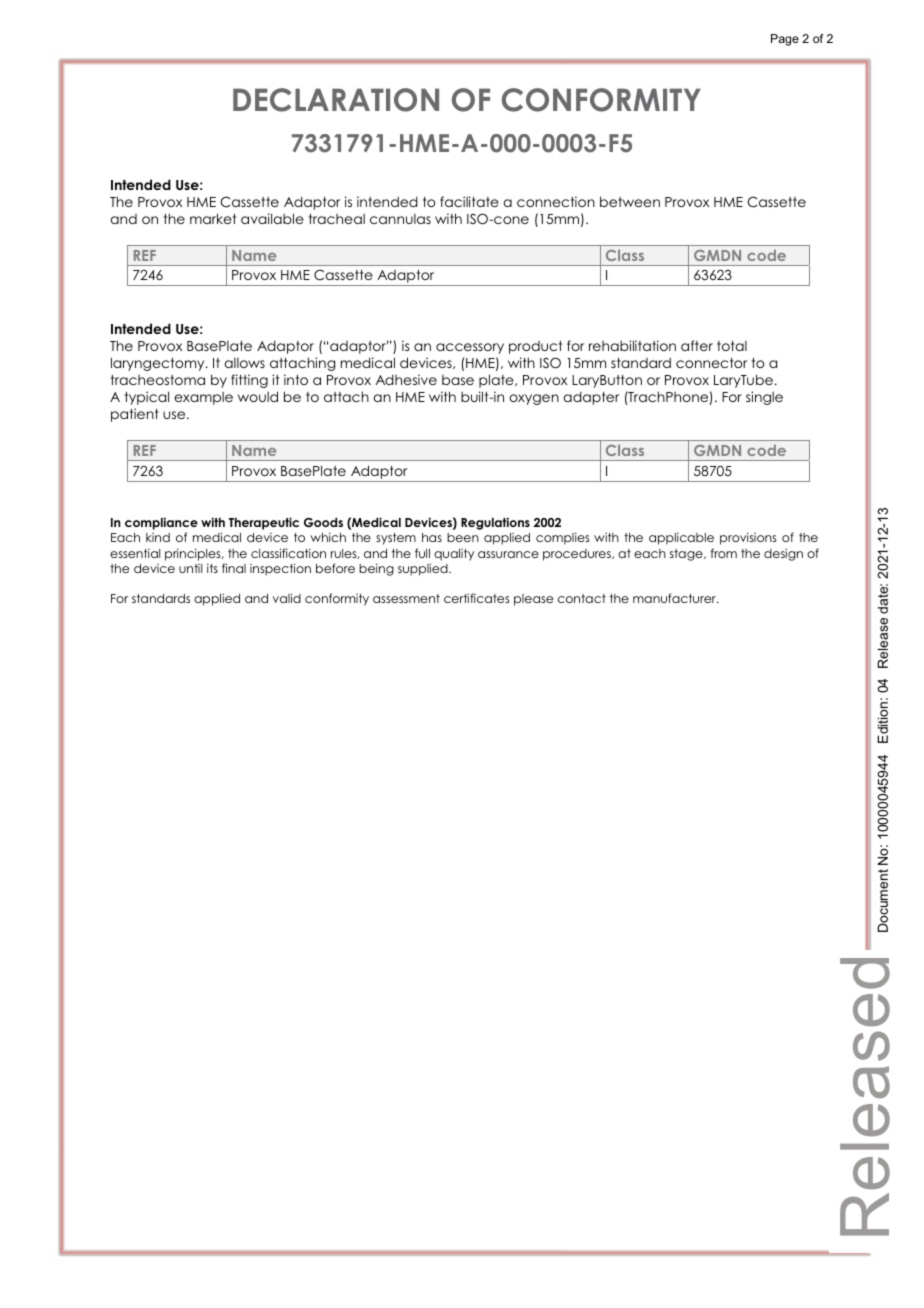  What do you see at coordinates (244, 363) in the screenshot?
I see `allows` at bounding box center [244, 363].
